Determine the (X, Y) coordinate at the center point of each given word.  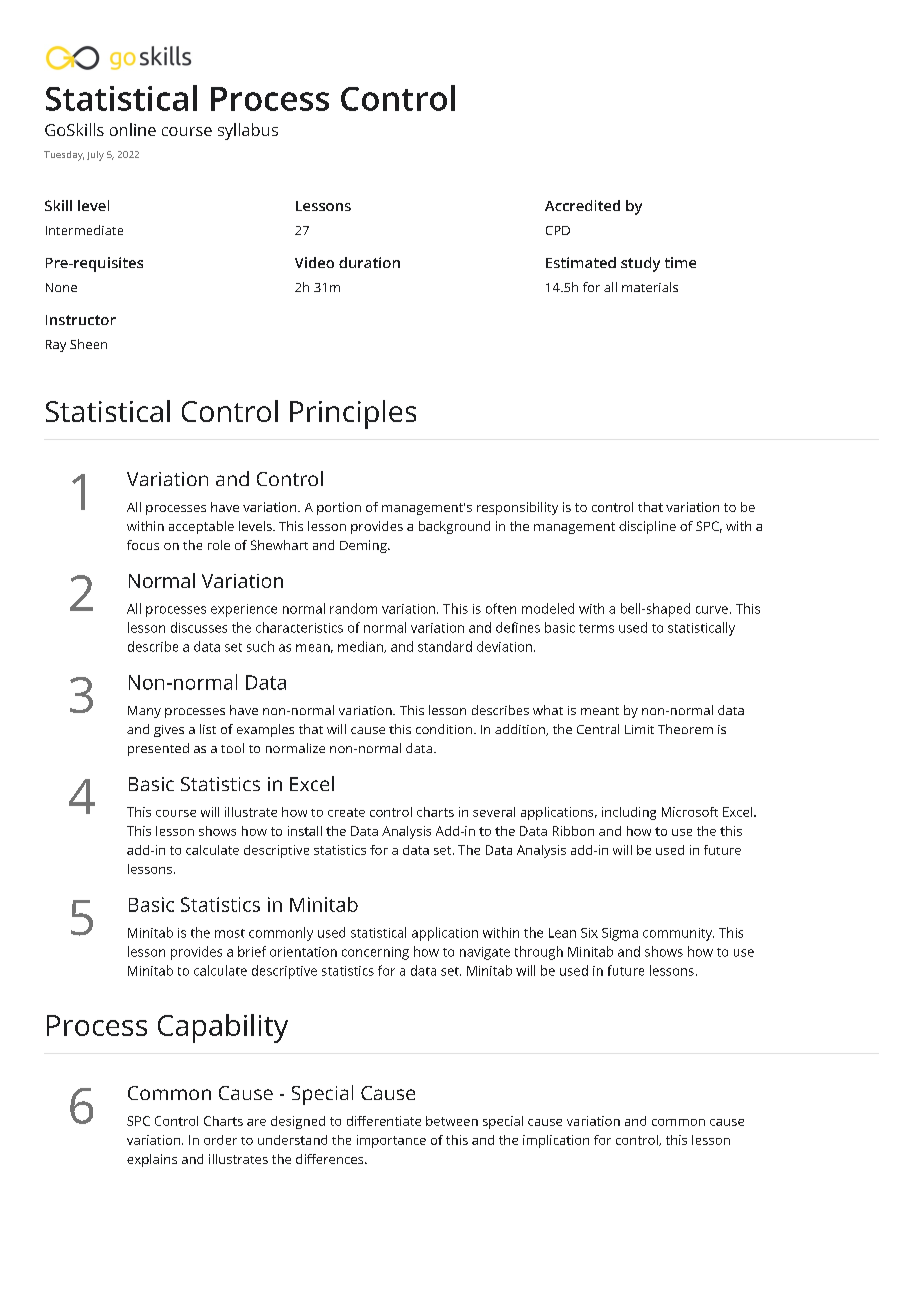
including (629, 813)
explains (152, 1160)
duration (369, 262)
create (346, 812)
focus (143, 545)
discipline (647, 527)
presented (158, 749)
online (133, 129)
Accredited (582, 205)
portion (339, 508)
